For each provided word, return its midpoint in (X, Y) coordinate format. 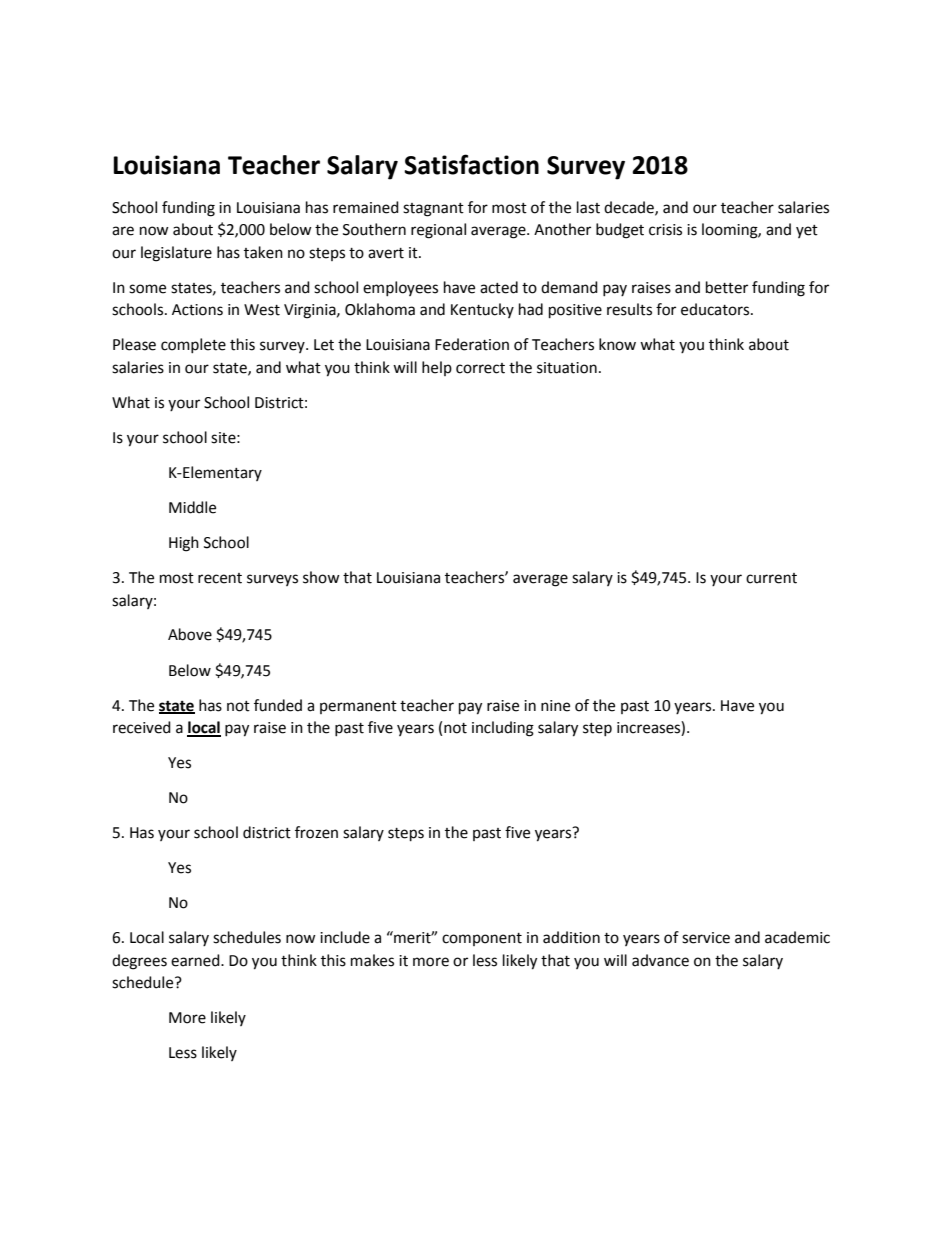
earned (196, 960)
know (617, 344)
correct (480, 368)
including (503, 729)
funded (278, 705)
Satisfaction (471, 164)
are (123, 231)
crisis (665, 230)
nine (555, 706)
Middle (192, 507)
